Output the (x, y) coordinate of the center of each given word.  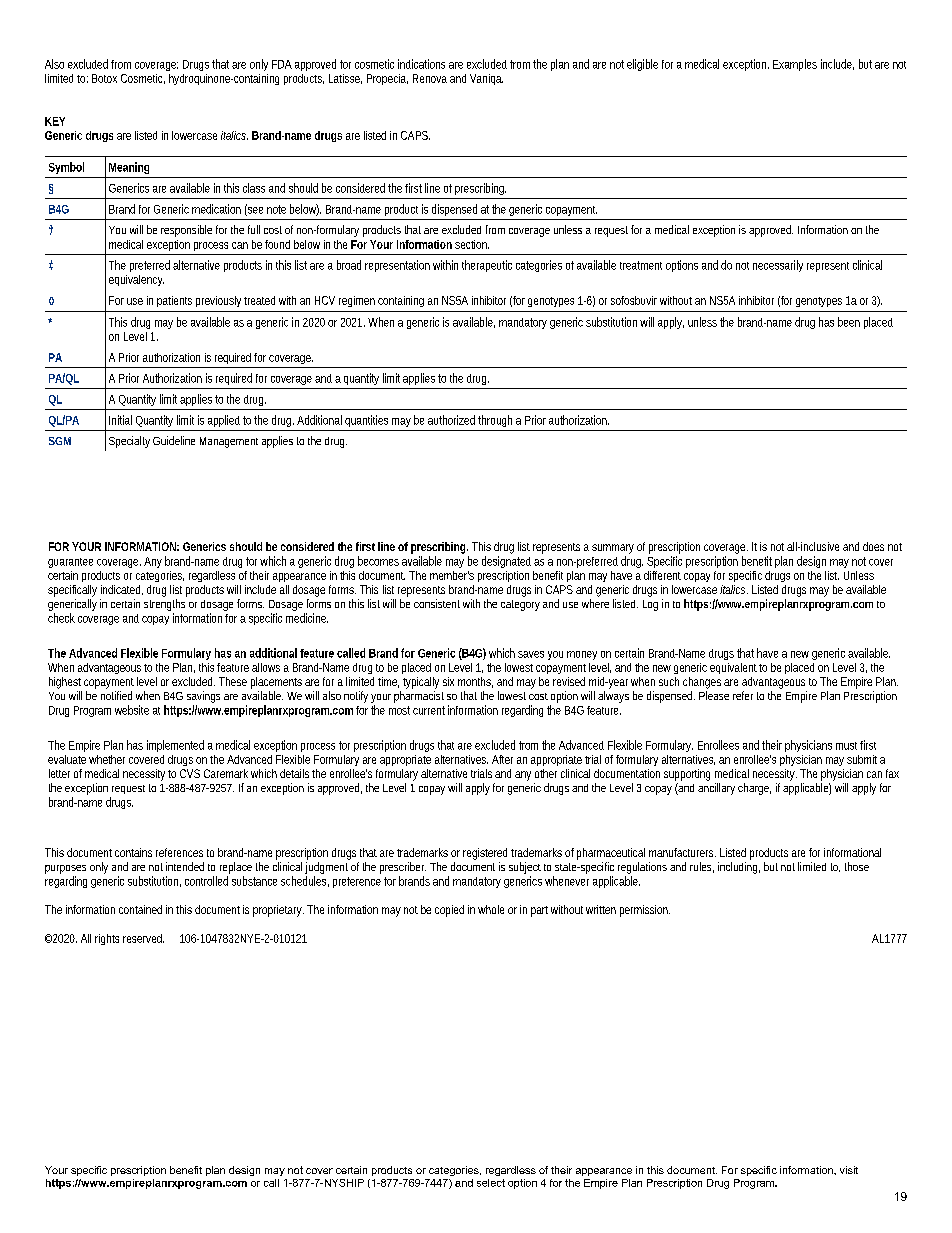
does (873, 546)
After (502, 759)
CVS (190, 773)
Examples (795, 65)
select (491, 1183)
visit (849, 1170)
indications (421, 64)
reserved (143, 938)
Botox (104, 78)
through (495, 421)
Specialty (129, 442)
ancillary (716, 789)
